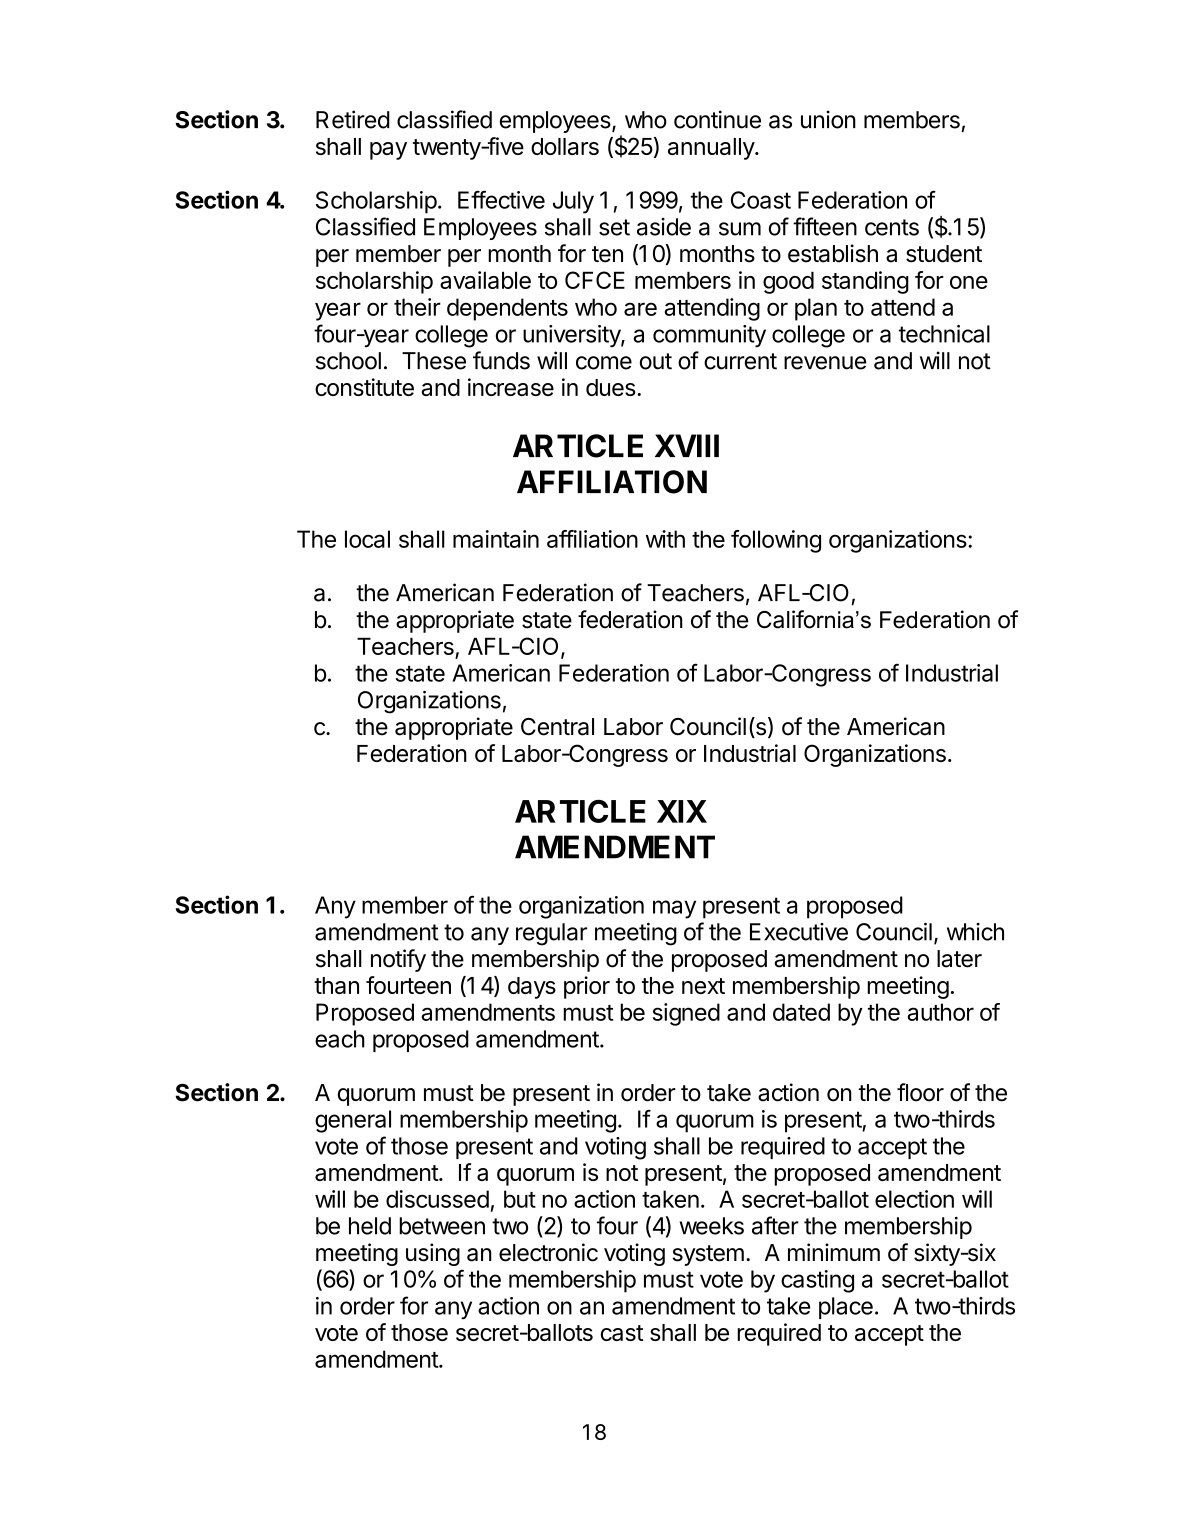 This page has height=1537, width=1188. Describe the element at coordinates (557, 727) in the page. I see `Central` at that location.
